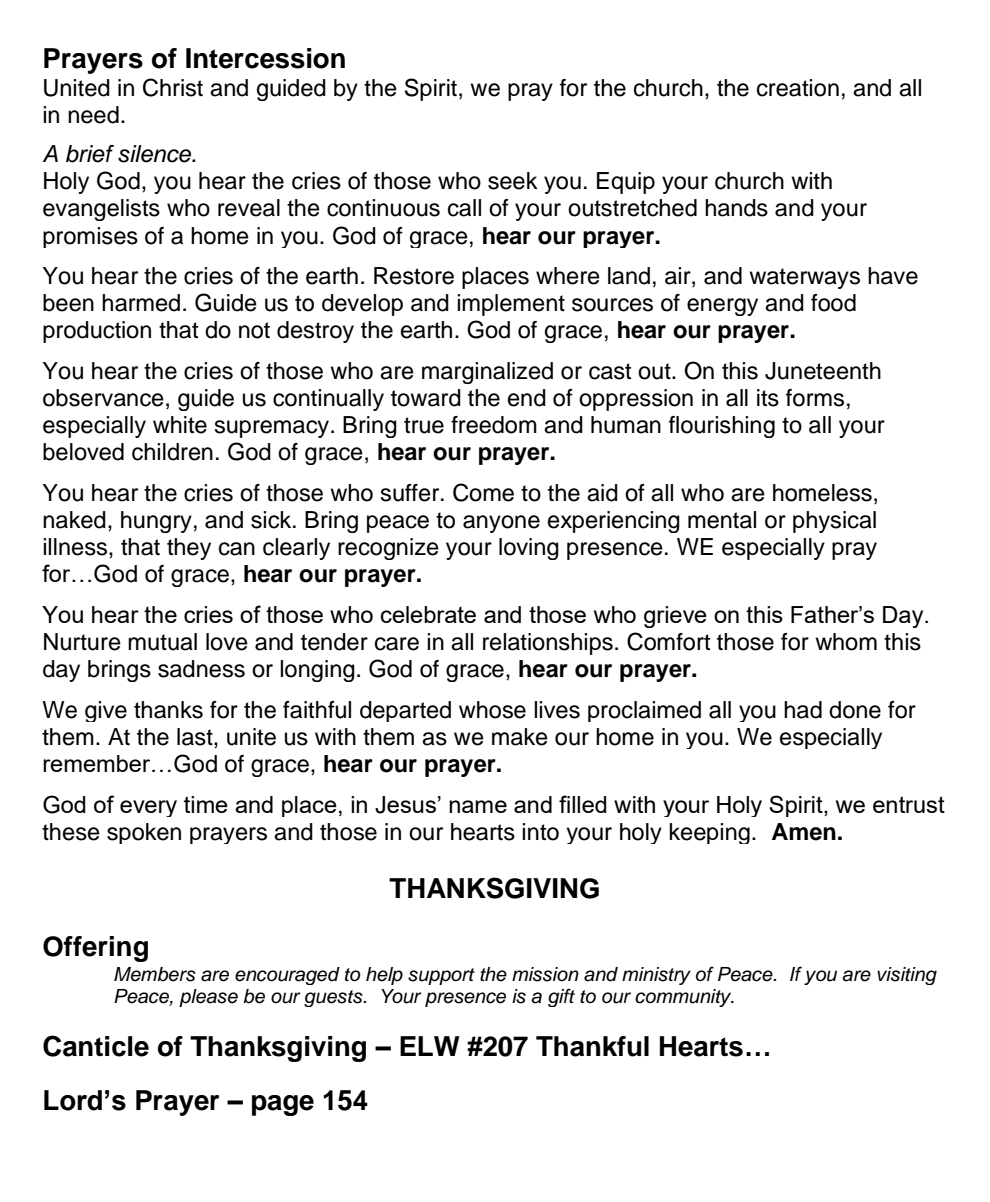 This page has height=1202, width=990. I want to click on last, so click(196, 737).
